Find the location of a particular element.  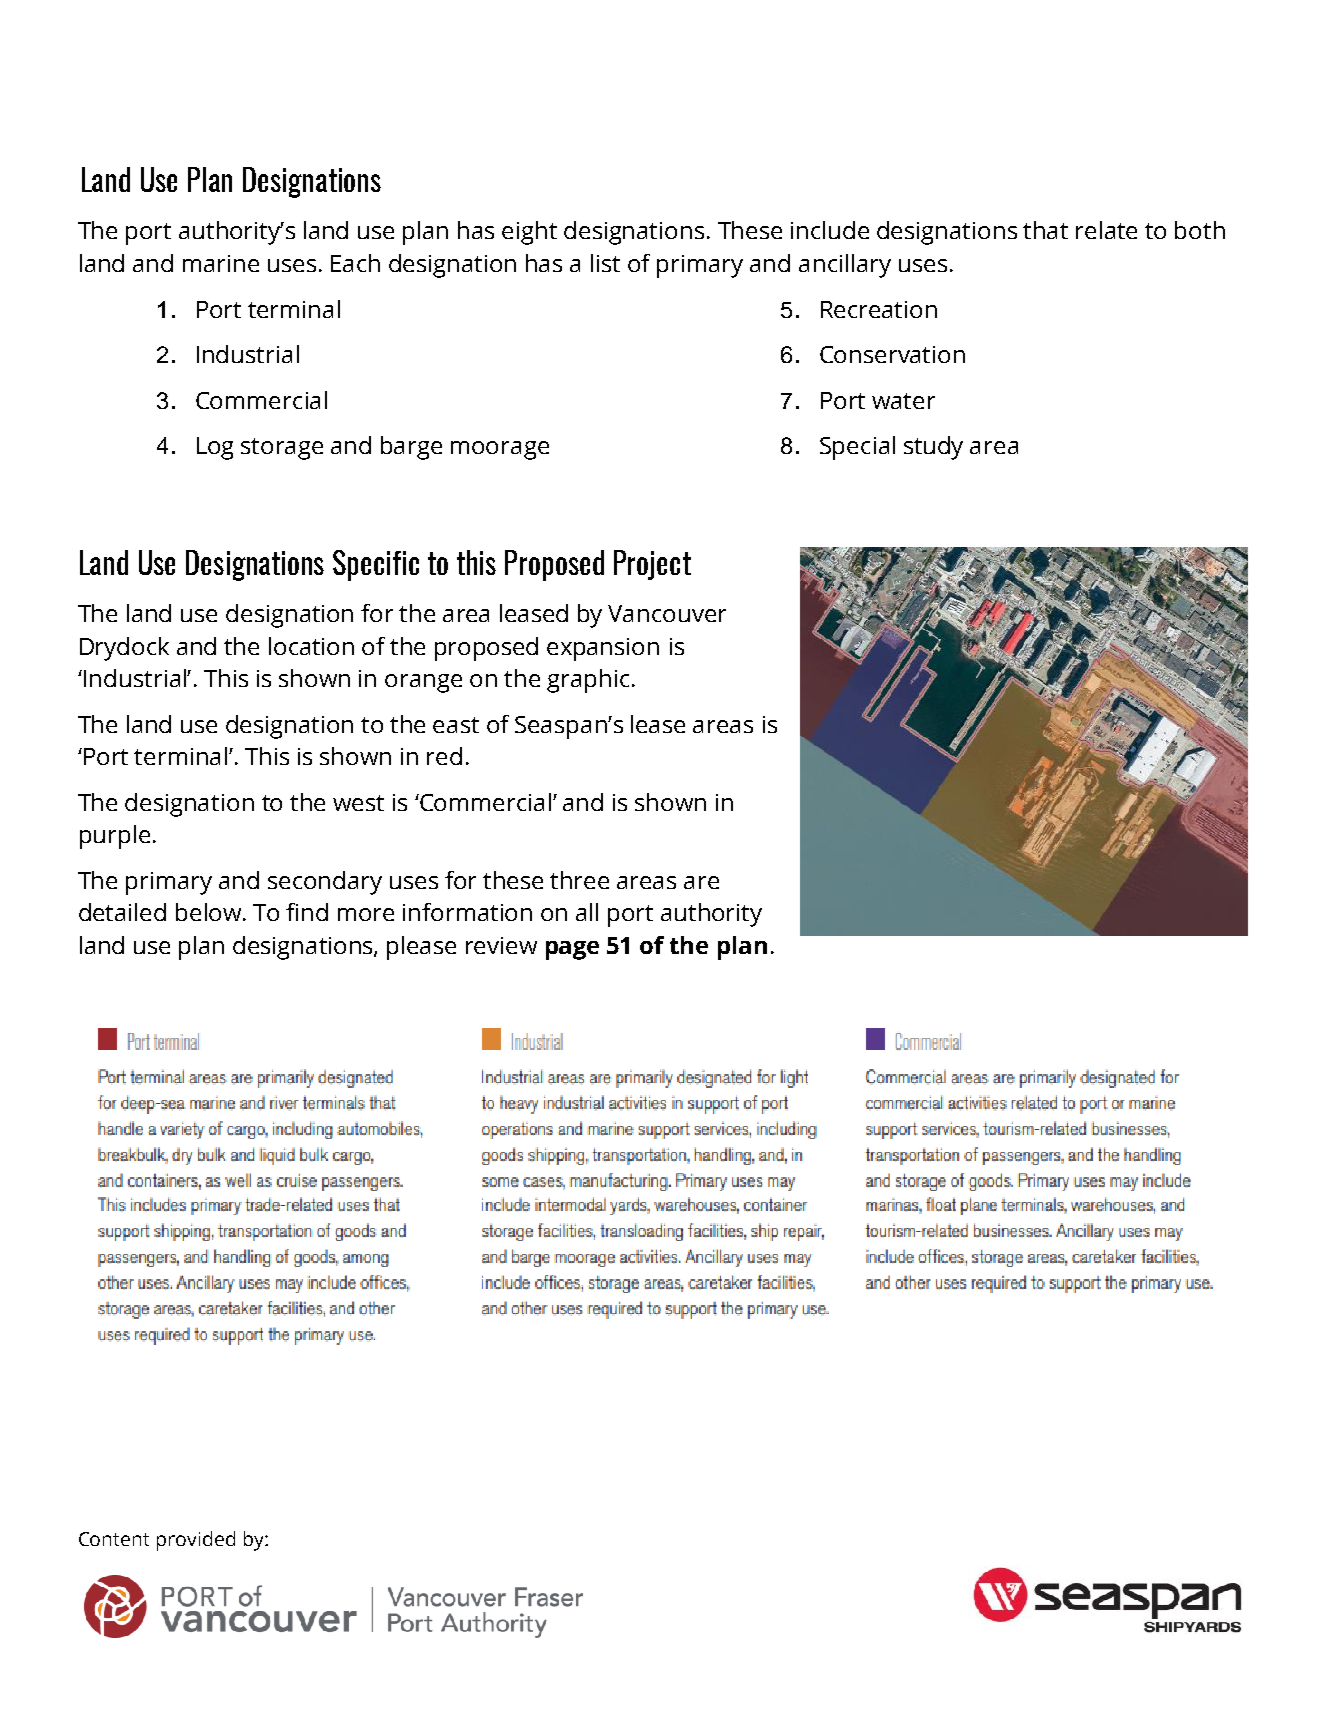

three is located at coordinates (579, 880).
